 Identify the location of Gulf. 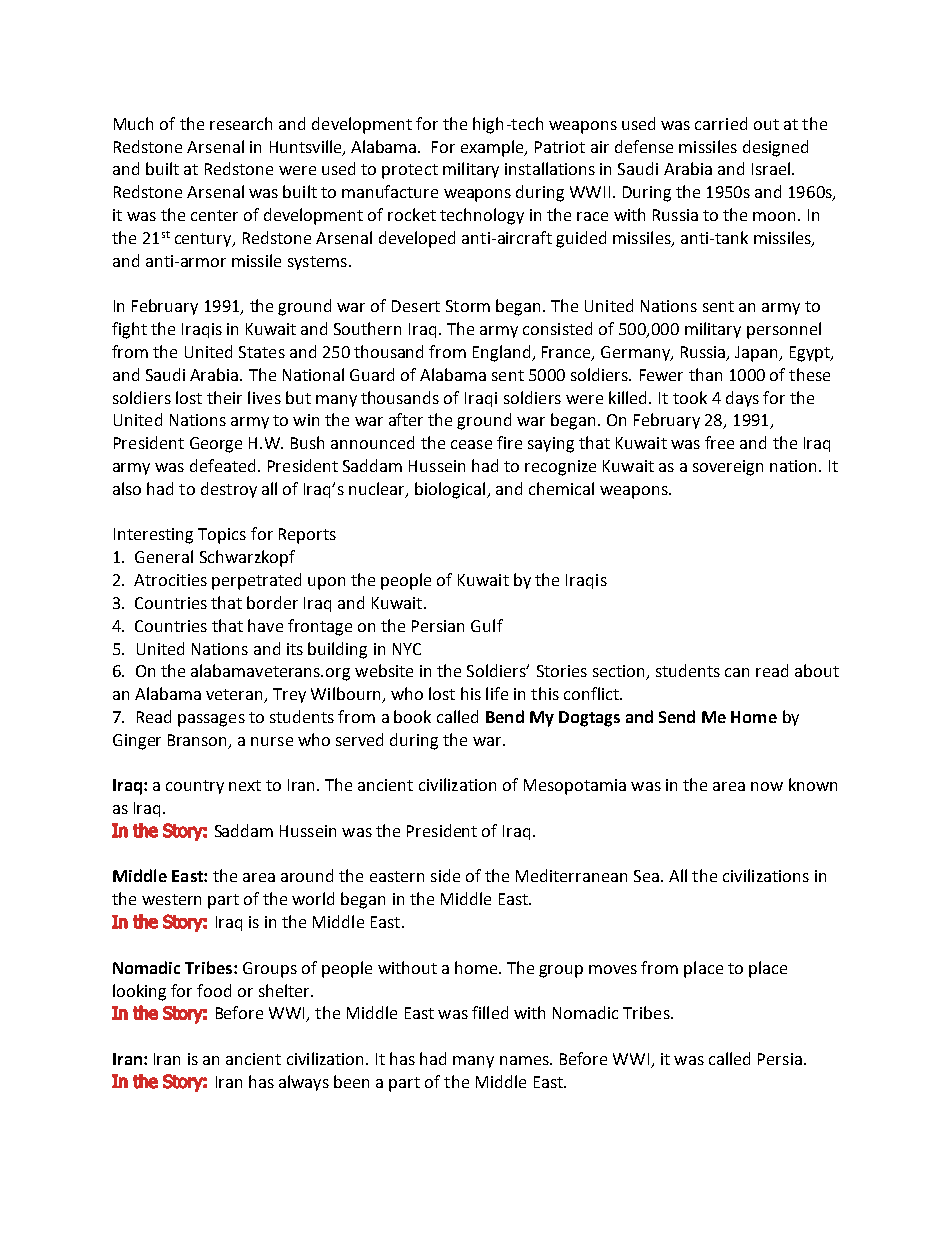
(487, 625).
